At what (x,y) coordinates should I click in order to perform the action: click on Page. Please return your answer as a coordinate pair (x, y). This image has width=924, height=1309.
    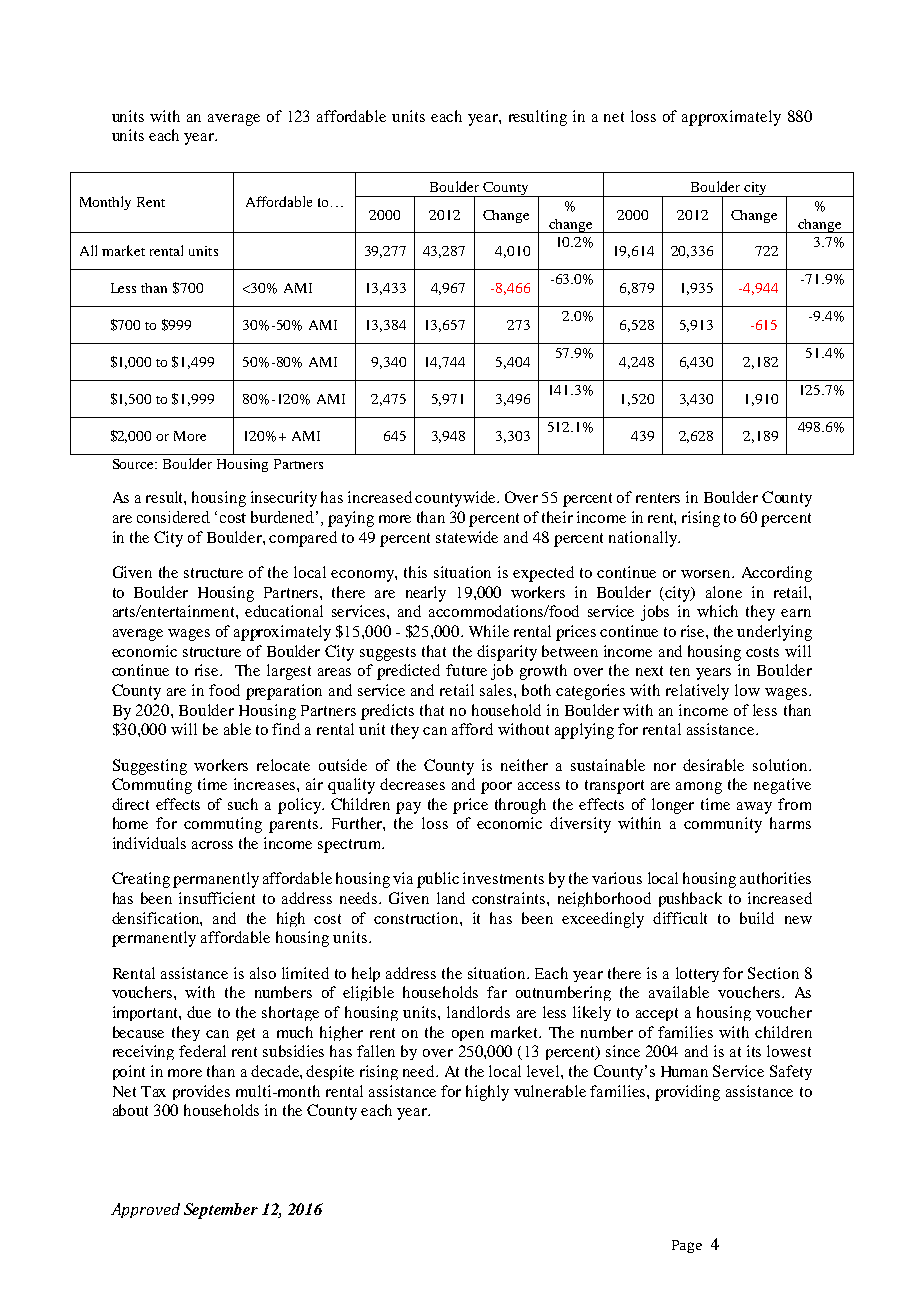
    Looking at the image, I should click on (687, 1246).
